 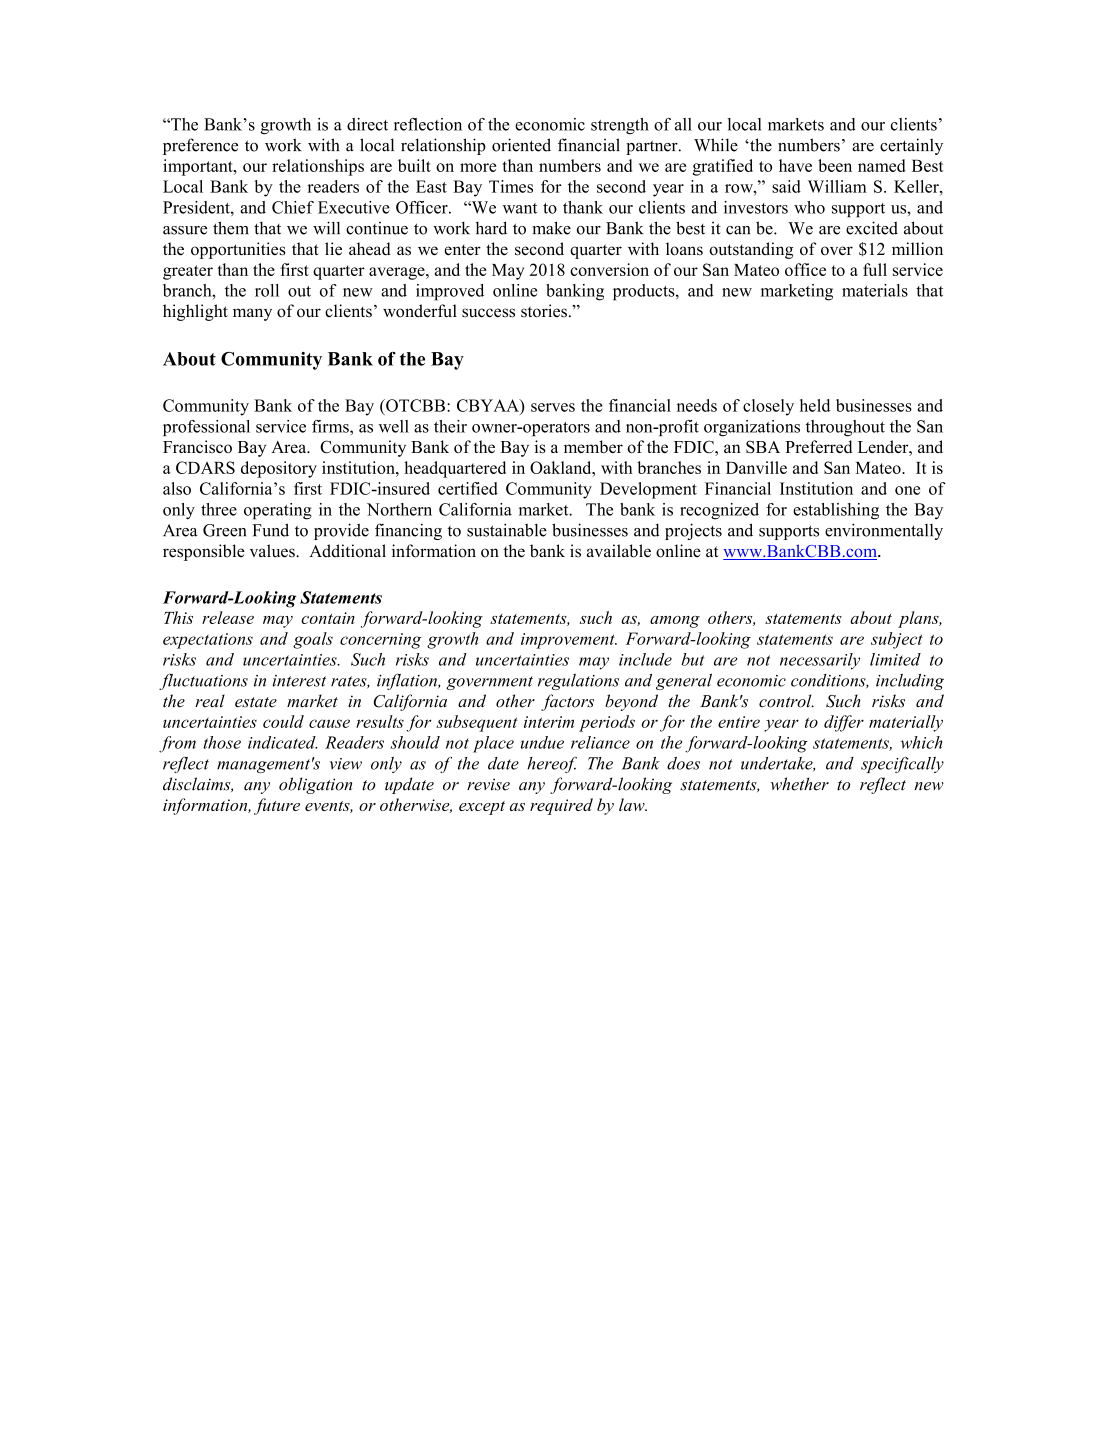 What do you see at coordinates (521, 145) in the document?
I see `oriented` at bounding box center [521, 145].
